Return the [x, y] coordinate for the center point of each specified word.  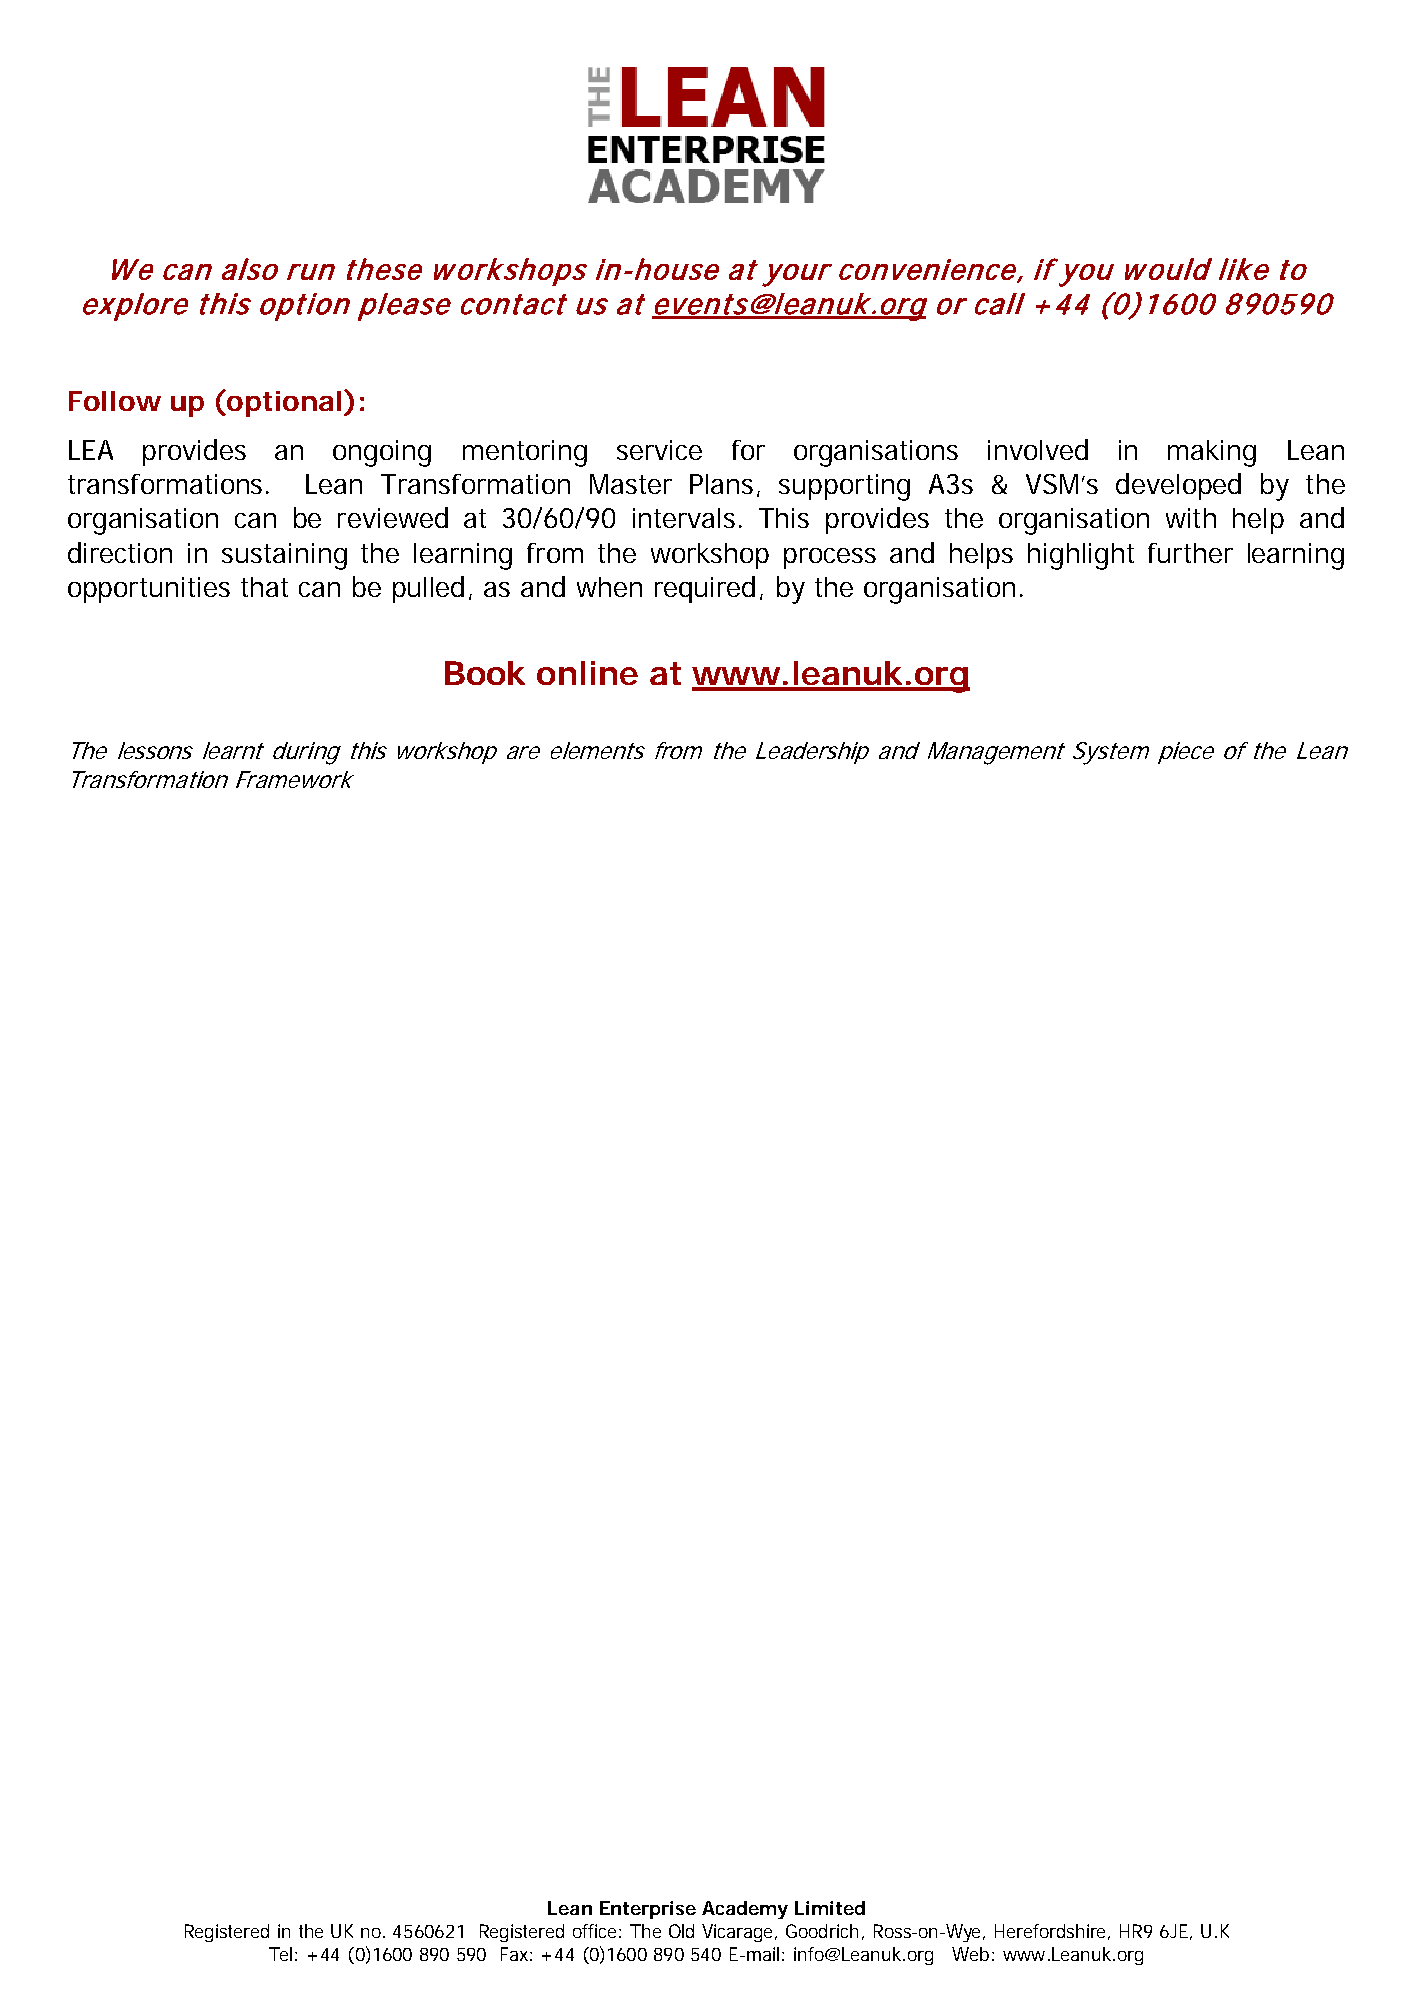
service [659, 450]
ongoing [382, 453]
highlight [1081, 556]
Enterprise [648, 1910]
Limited [830, 1908]
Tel [280, 1954]
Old [681, 1931]
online [587, 673]
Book [485, 673]
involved [1038, 449]
